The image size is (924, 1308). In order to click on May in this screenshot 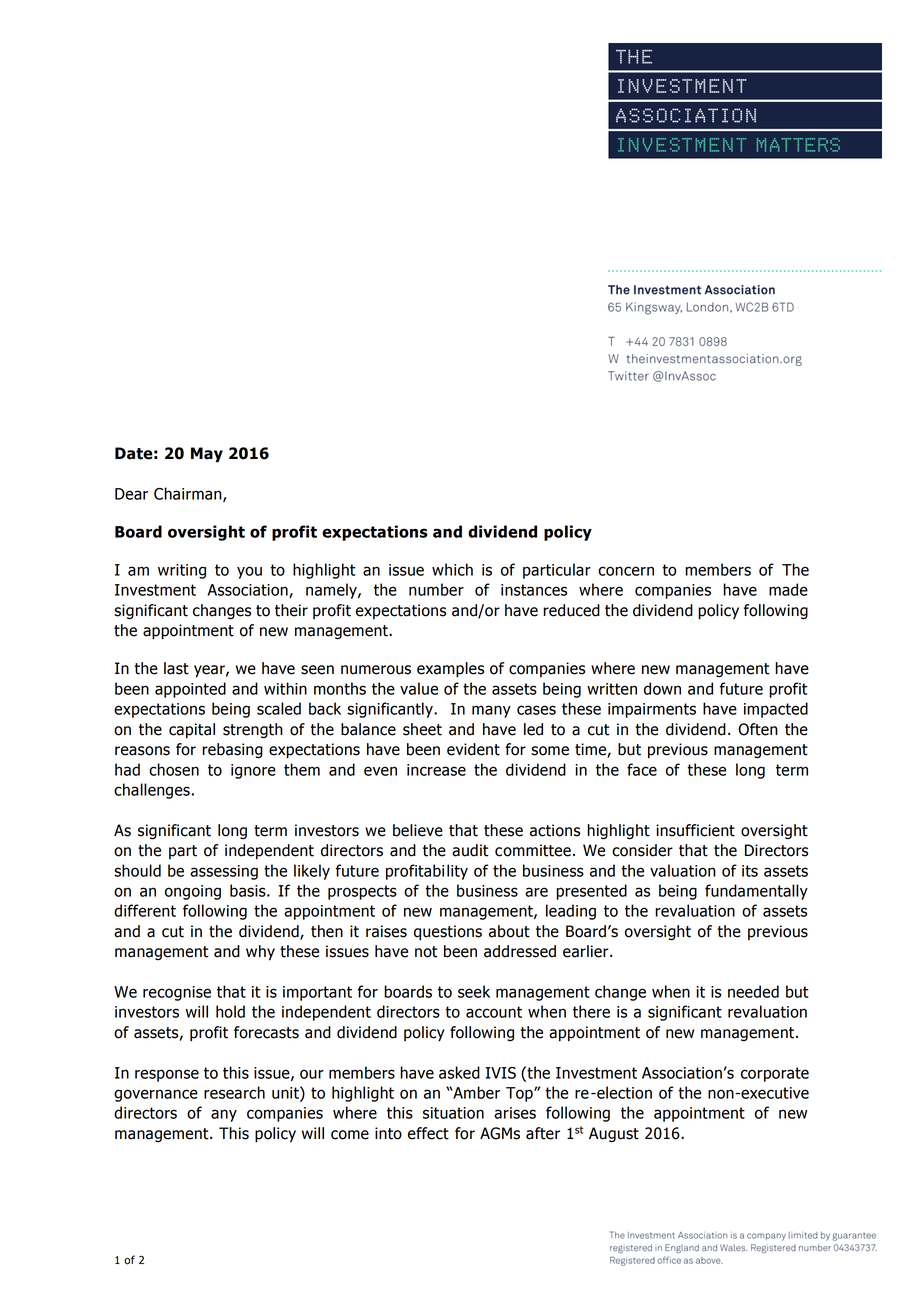, I will do `click(207, 455)`.
